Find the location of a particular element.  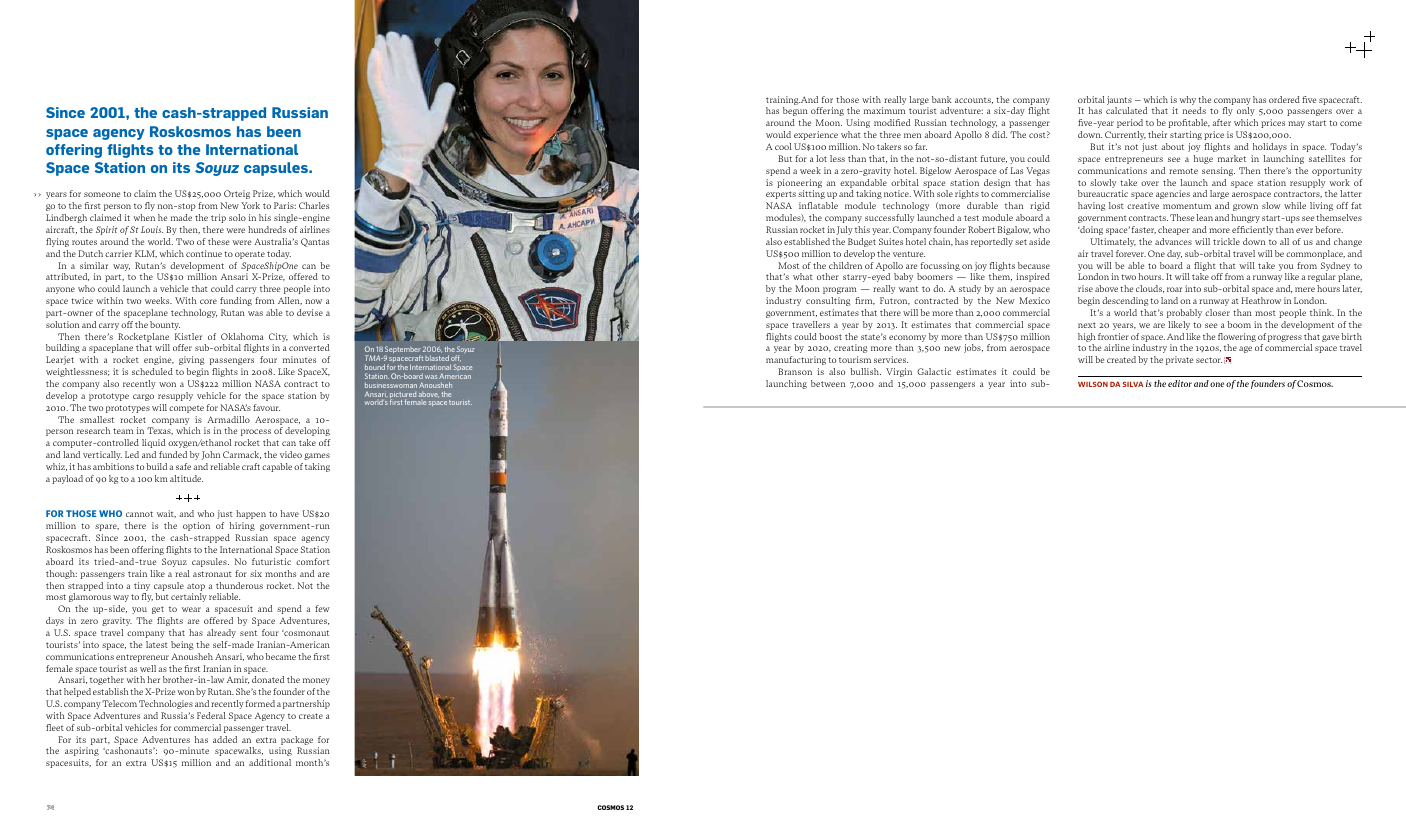

money is located at coordinates (316, 681).
